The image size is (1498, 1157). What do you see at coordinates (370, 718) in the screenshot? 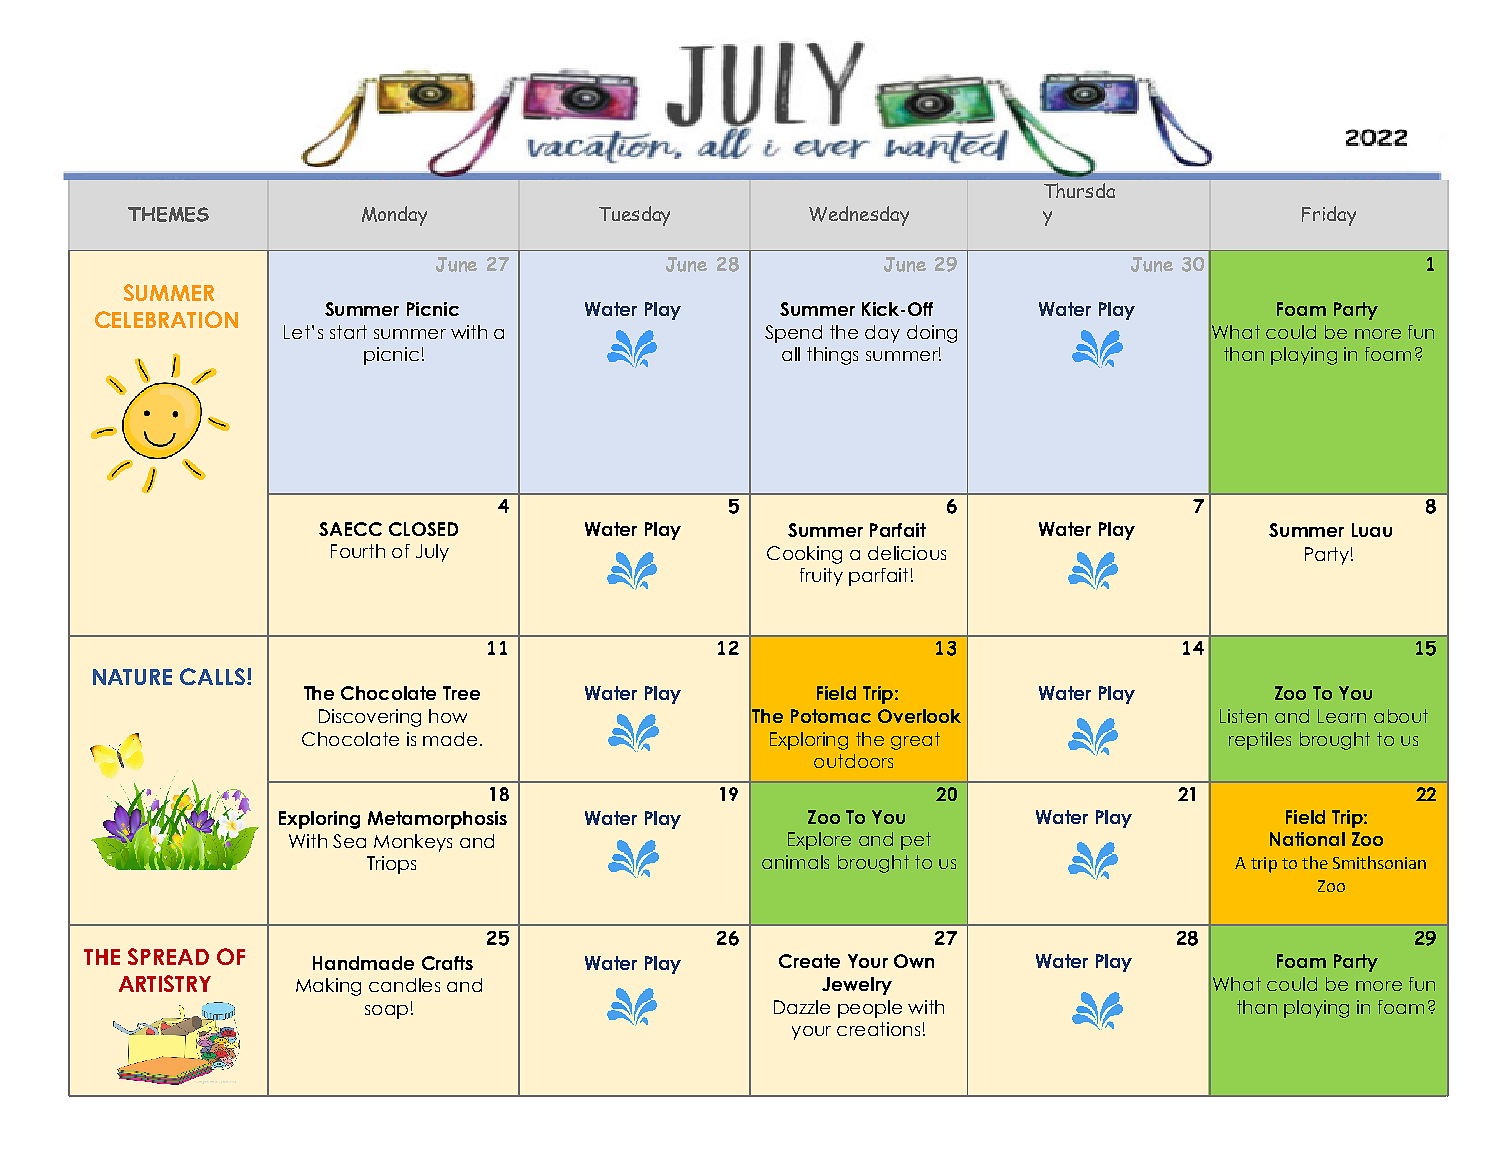
I see `Discovering` at bounding box center [370, 718].
